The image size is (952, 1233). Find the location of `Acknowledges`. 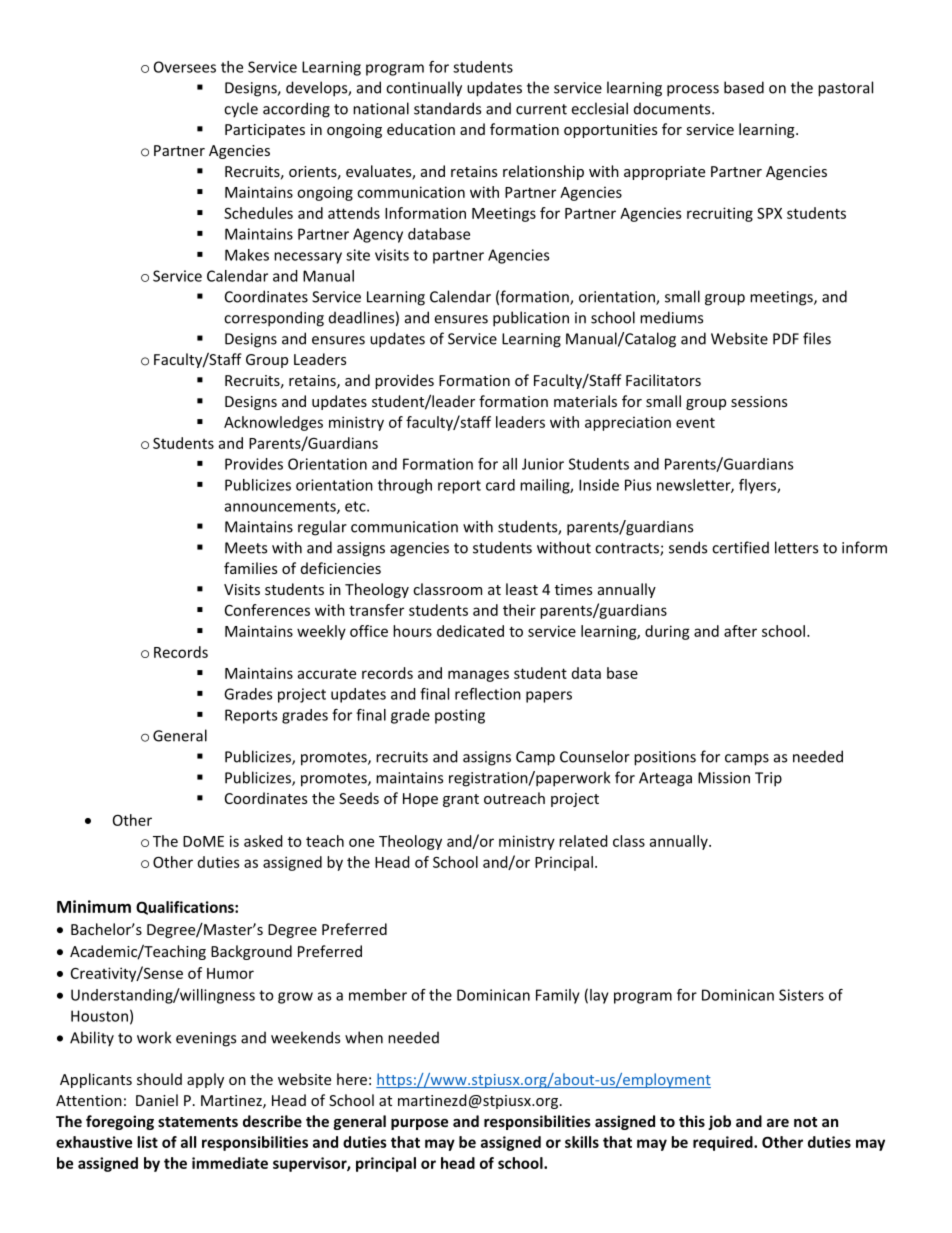

Acknowledges is located at coordinates (273, 423).
